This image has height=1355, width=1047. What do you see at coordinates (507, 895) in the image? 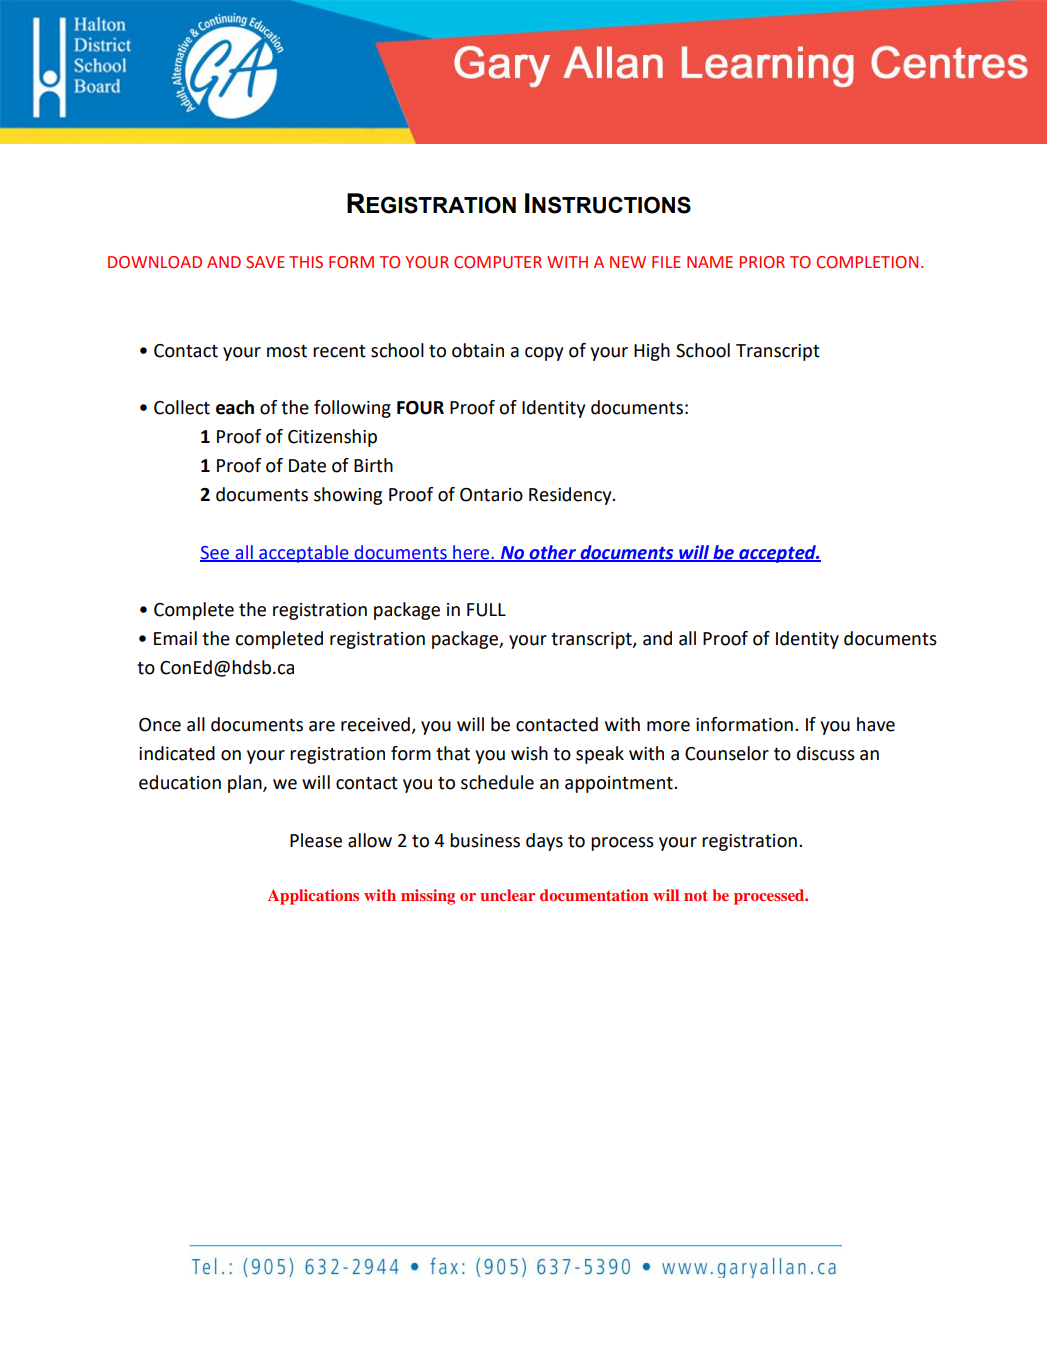
I see `unclear` at bounding box center [507, 895].
